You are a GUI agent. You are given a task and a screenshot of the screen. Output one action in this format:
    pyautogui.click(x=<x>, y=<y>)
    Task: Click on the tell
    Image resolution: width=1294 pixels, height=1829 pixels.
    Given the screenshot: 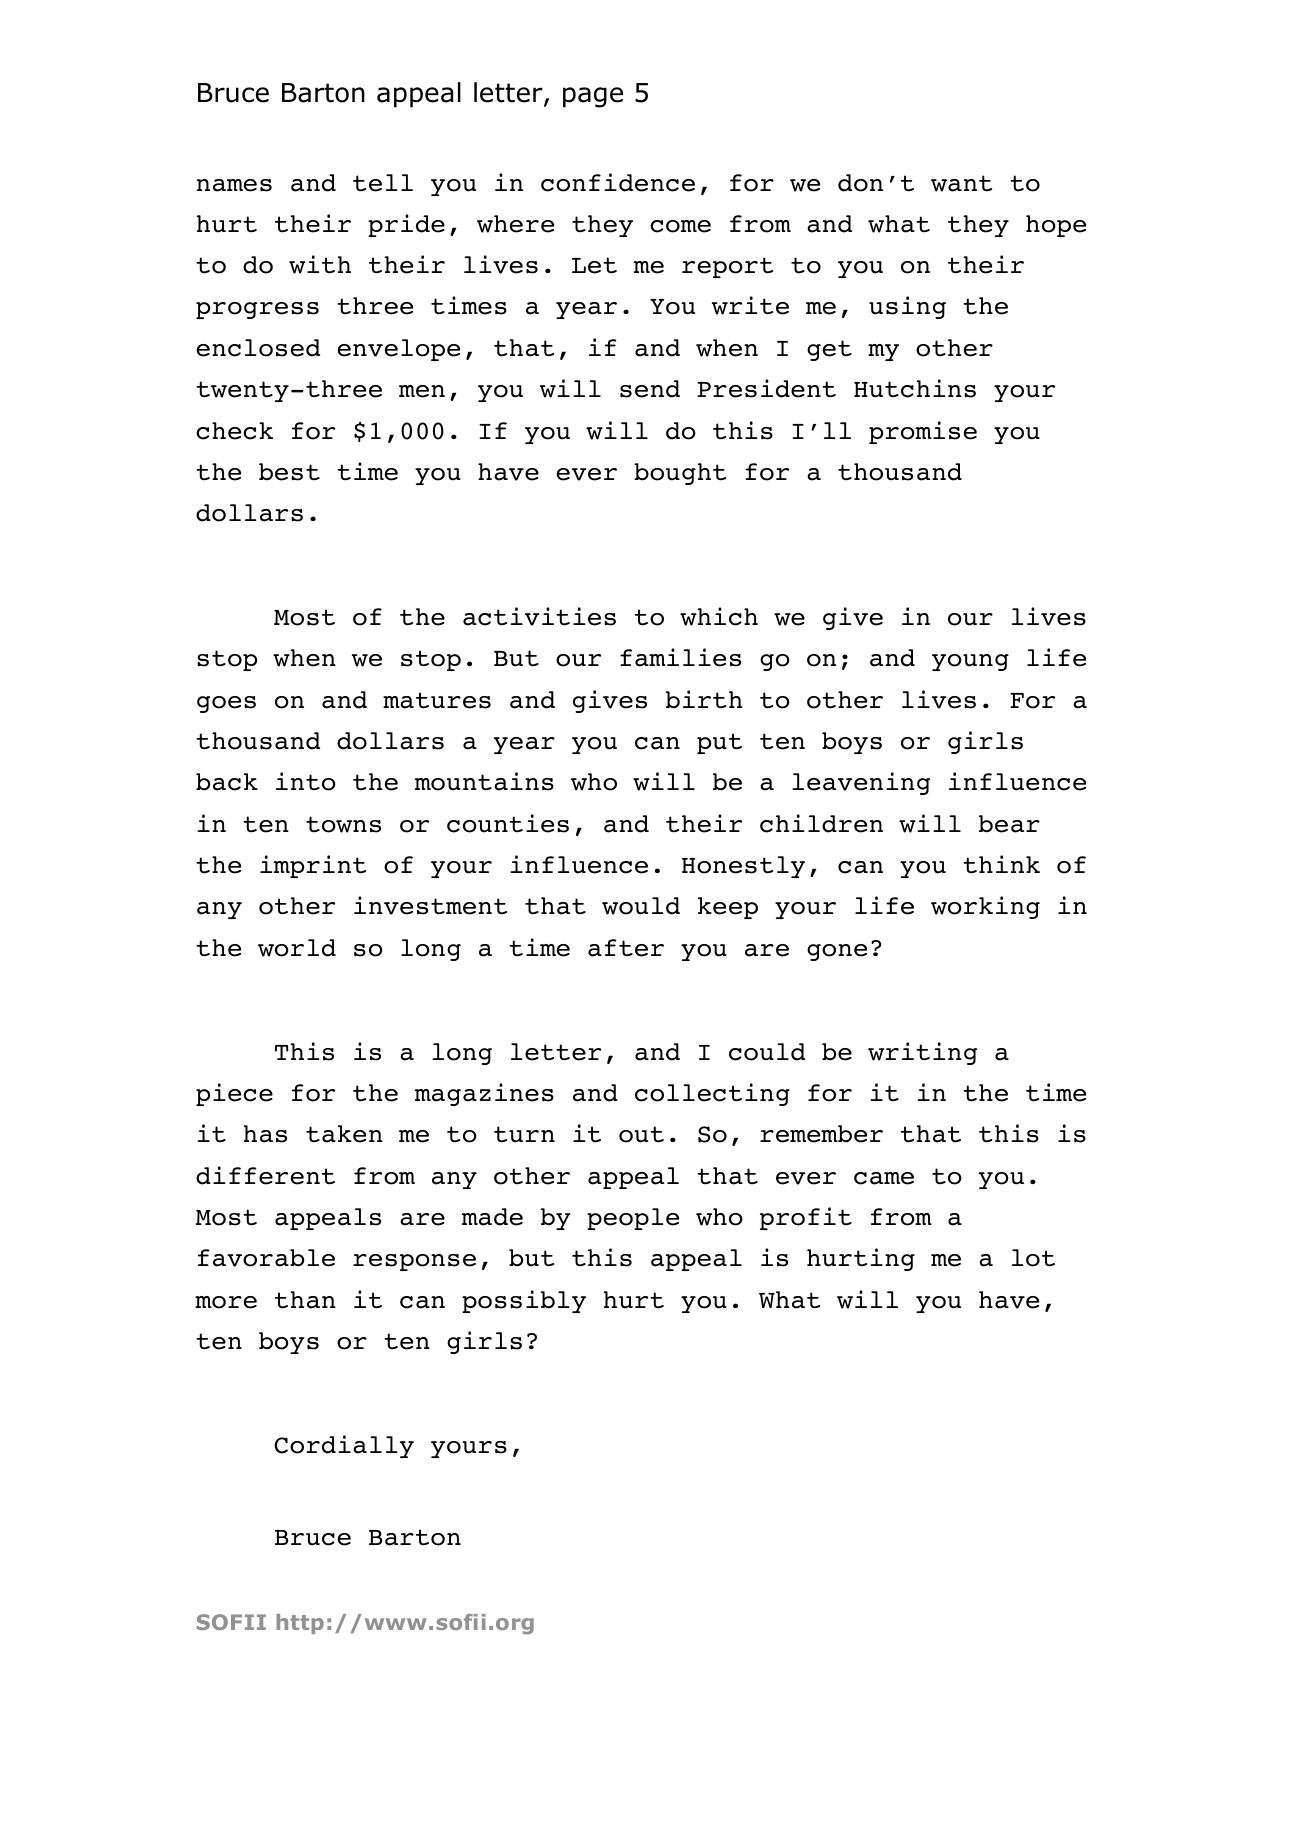 What is the action you would take?
    pyautogui.click(x=383, y=183)
